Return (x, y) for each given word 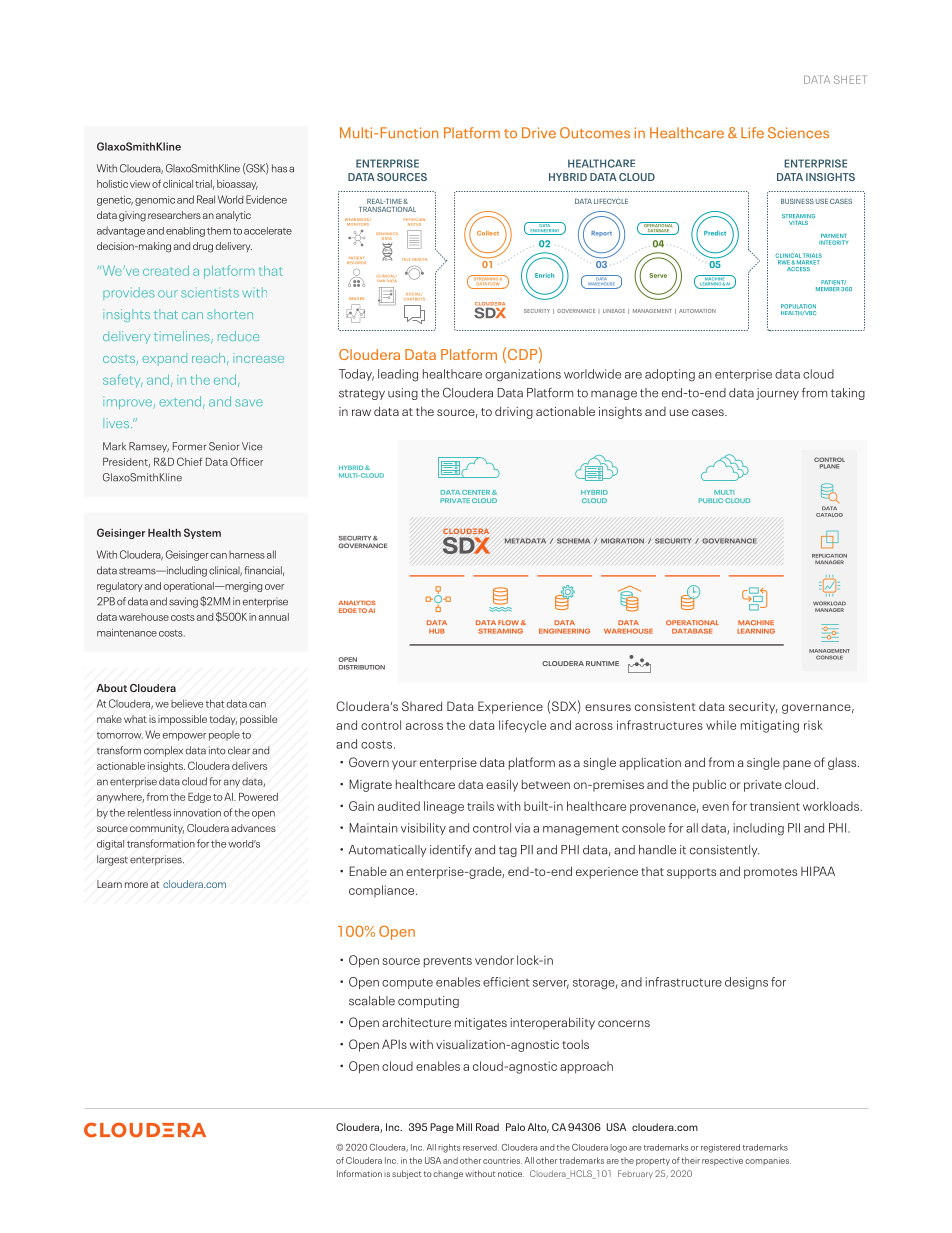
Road (487, 1127)
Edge (199, 797)
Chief (189, 461)
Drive (539, 132)
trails (480, 806)
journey (777, 394)
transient (775, 806)
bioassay (237, 185)
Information (359, 1173)
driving (514, 412)
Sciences (798, 133)
